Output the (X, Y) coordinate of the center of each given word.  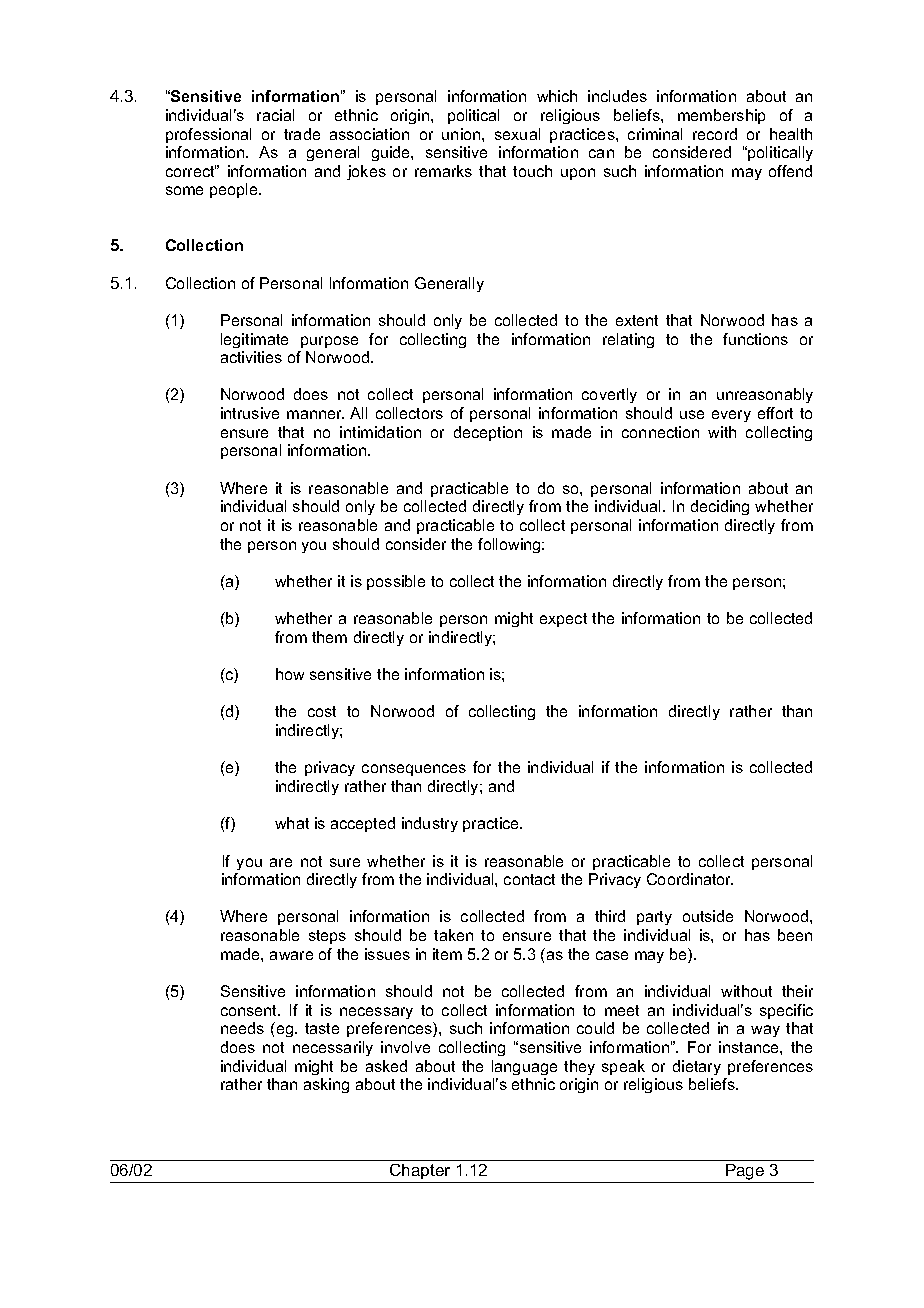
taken (453, 935)
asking (326, 1085)
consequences (414, 770)
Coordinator (690, 879)
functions (755, 339)
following (510, 545)
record (715, 134)
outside (708, 916)
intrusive (250, 413)
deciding (720, 507)
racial (275, 115)
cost (322, 711)
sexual (517, 134)
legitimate (254, 340)
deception (488, 433)
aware (291, 955)
